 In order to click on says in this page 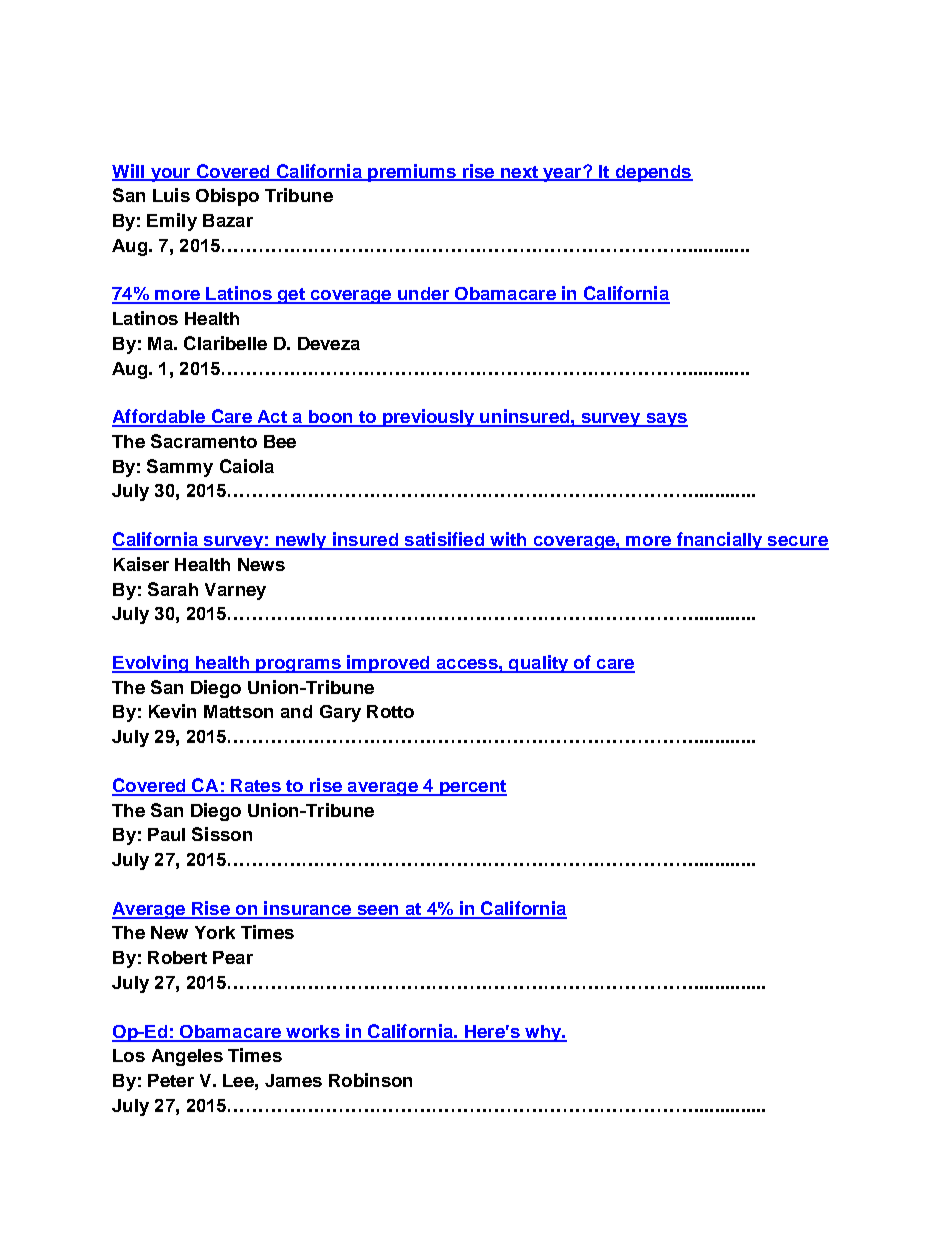, I will do `click(666, 420)`.
